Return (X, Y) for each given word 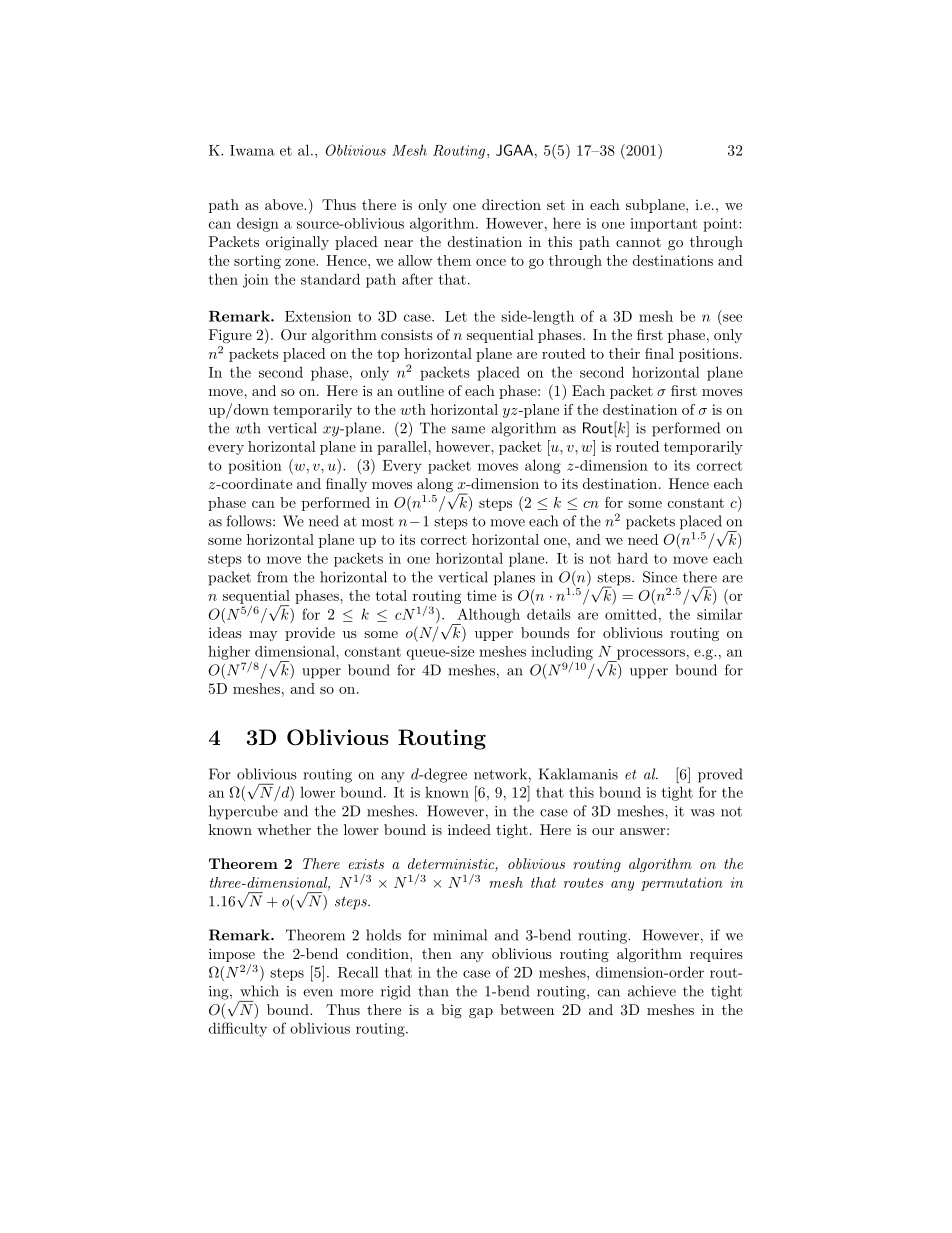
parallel (403, 448)
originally (297, 243)
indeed (469, 829)
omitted (631, 614)
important (663, 225)
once (491, 262)
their (624, 353)
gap (481, 1013)
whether (284, 829)
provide (310, 634)
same (468, 430)
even (318, 993)
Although (487, 616)
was (702, 813)
